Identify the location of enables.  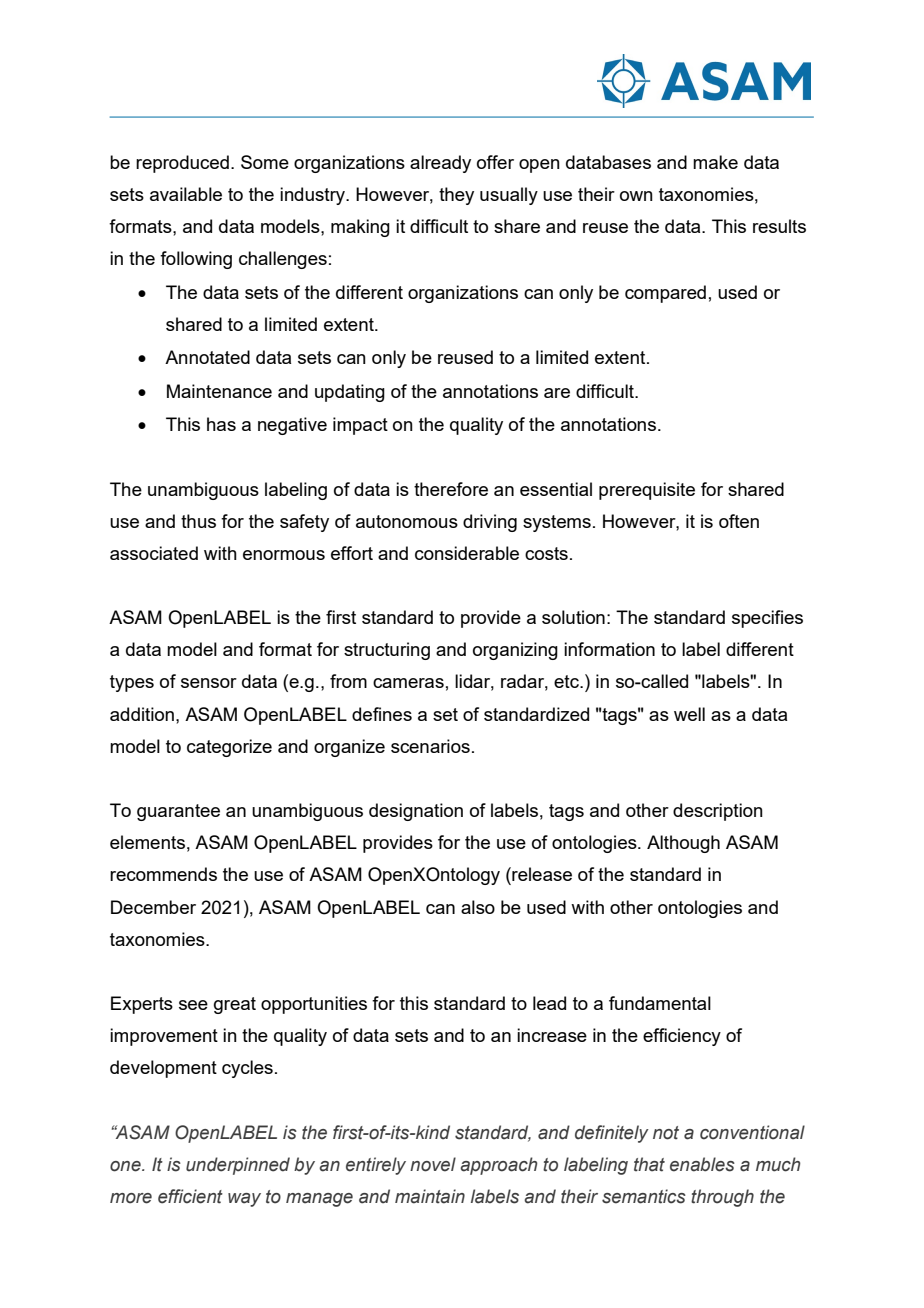
(702, 1164).
